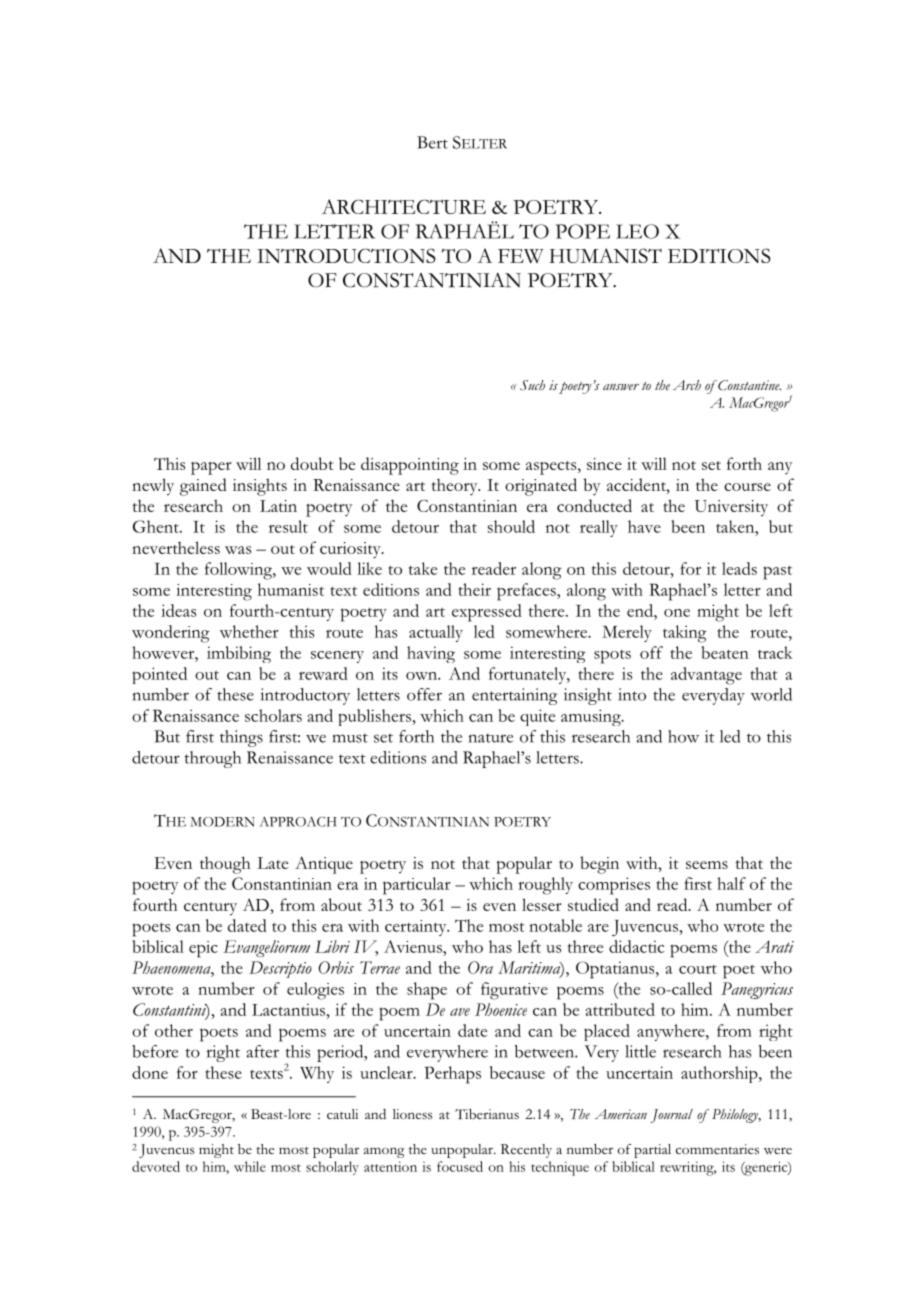 Image resolution: width=924 pixels, height=1308 pixels. Describe the element at coordinates (637, 231) in the screenshot. I see `LEO` at that location.
